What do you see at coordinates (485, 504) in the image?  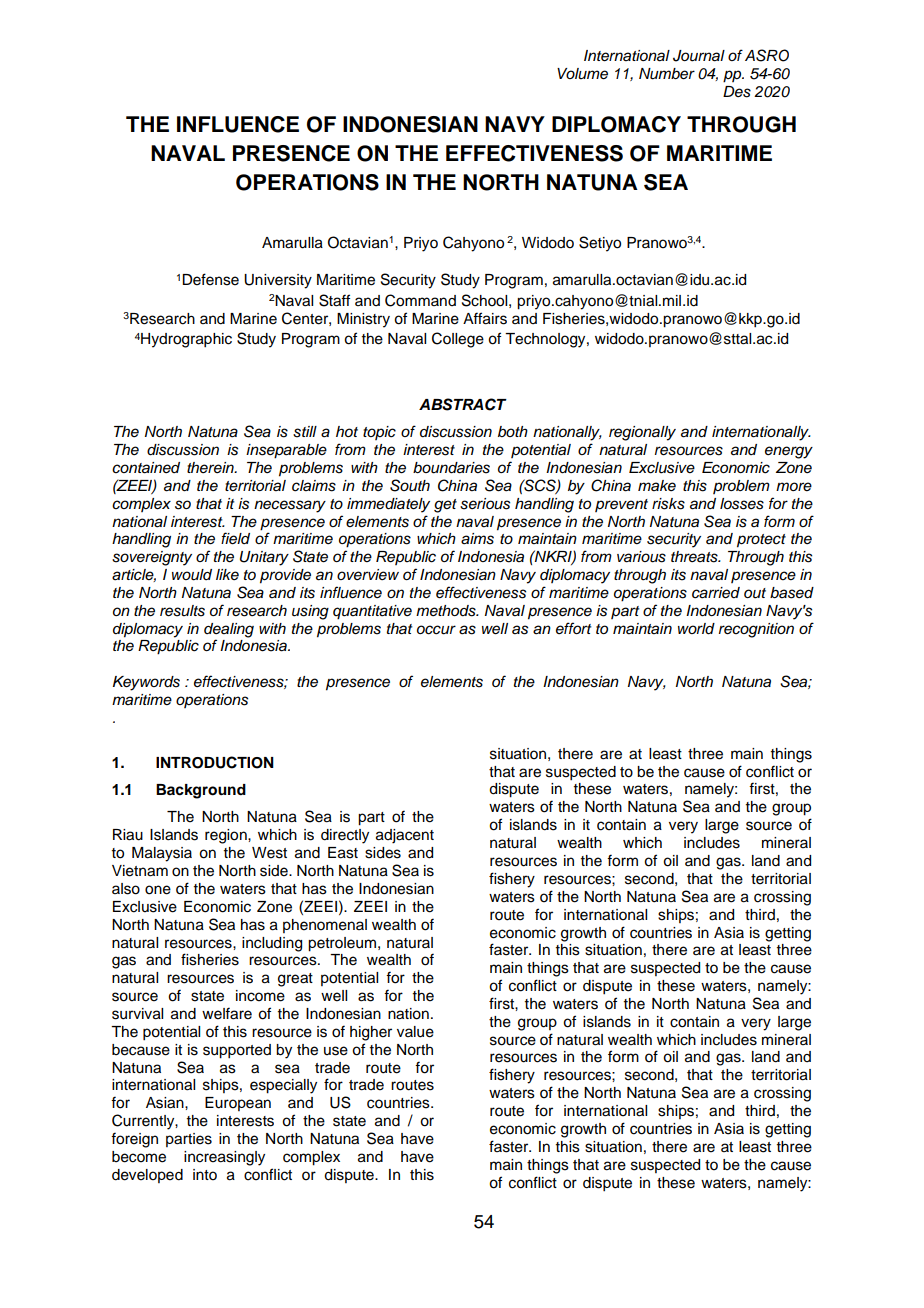 I see `serious` at bounding box center [485, 504].
